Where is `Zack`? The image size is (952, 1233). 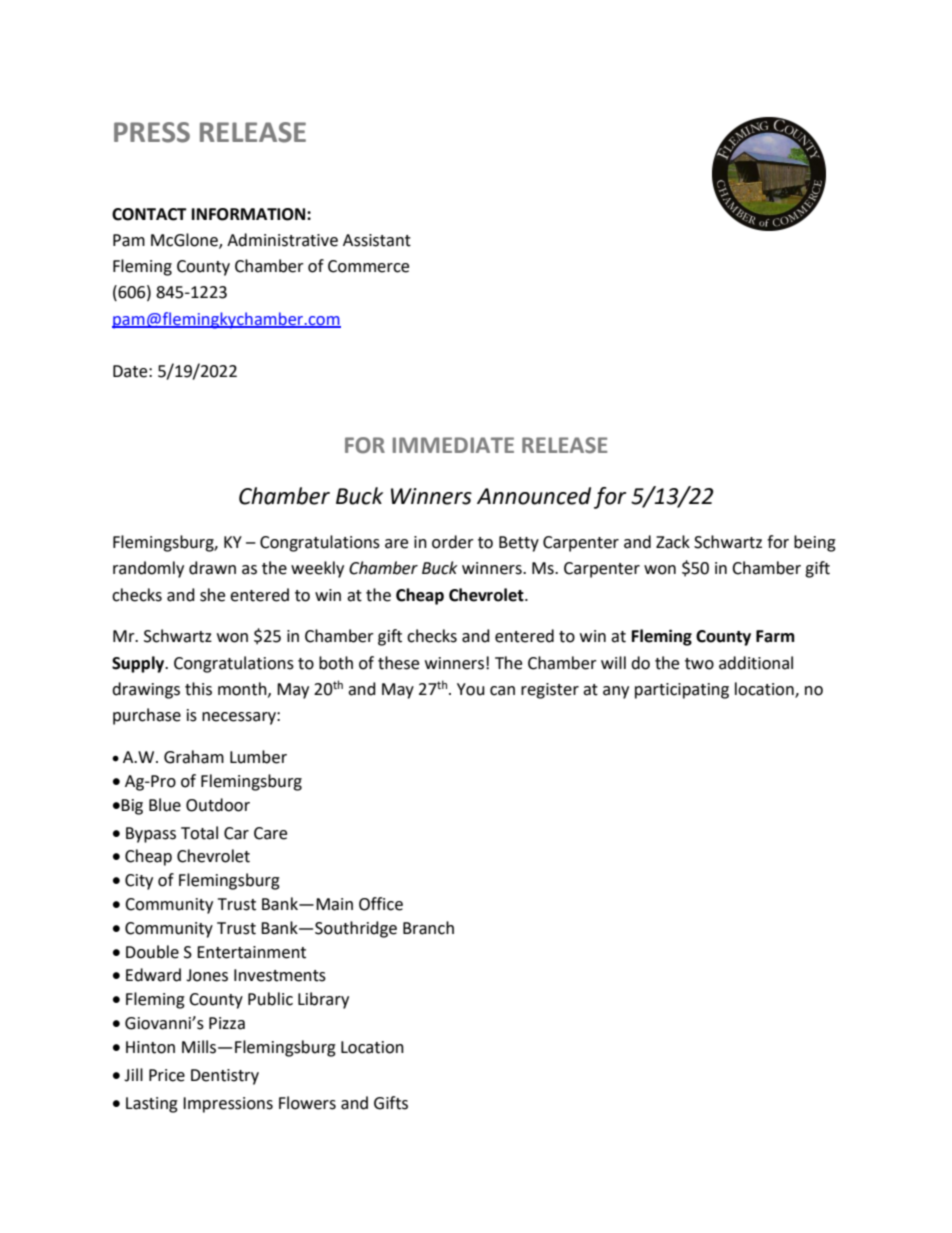 Zack is located at coordinates (673, 542).
